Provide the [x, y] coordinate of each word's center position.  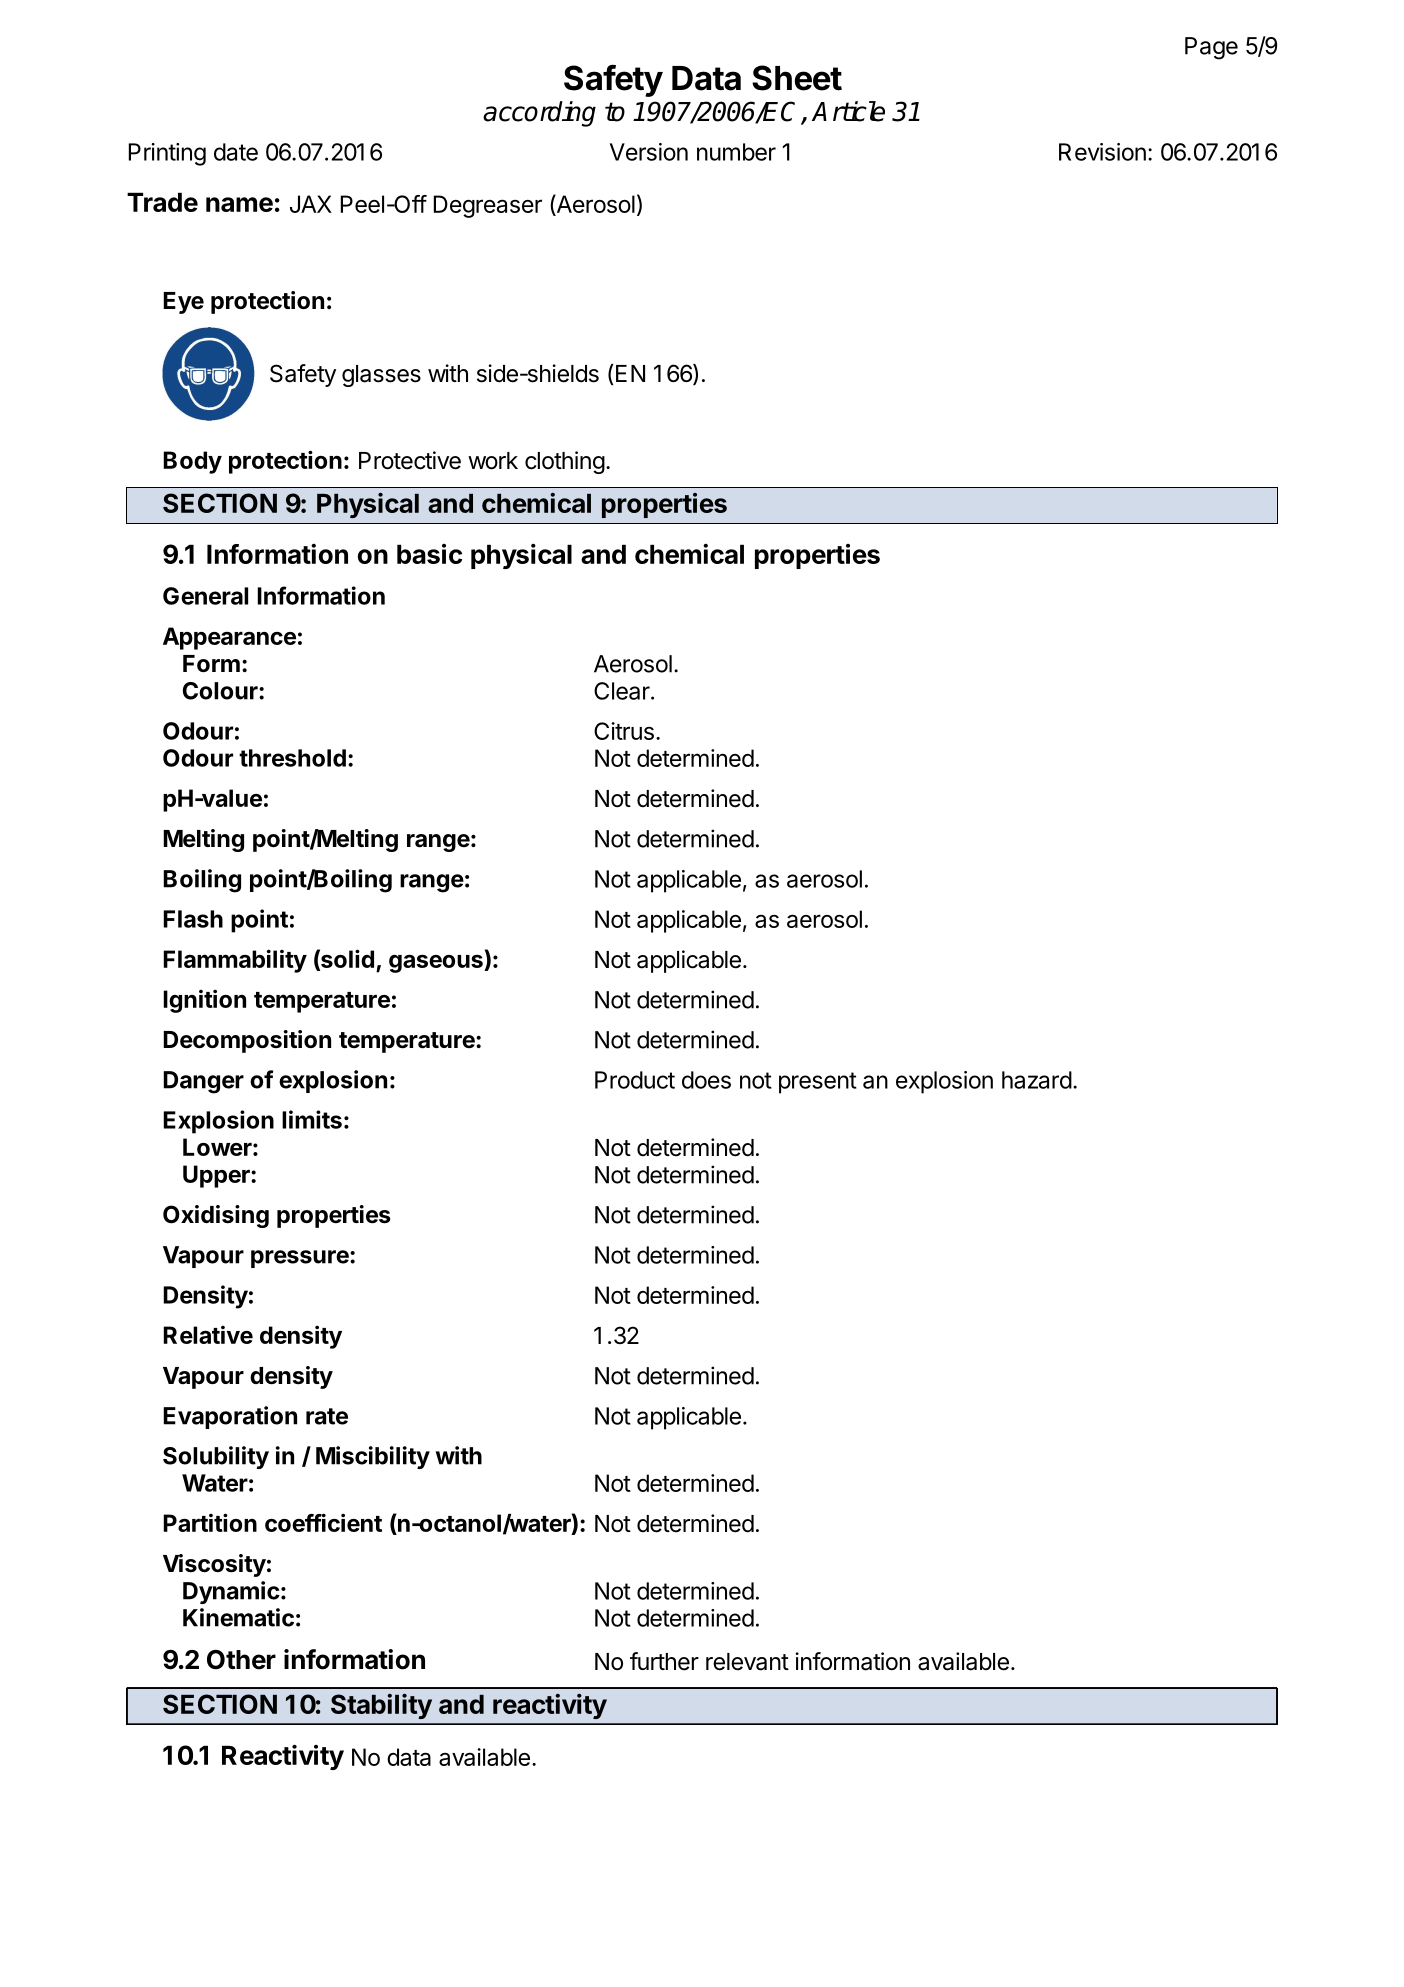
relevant [747, 1662]
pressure [301, 1259]
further [664, 1661]
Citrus [624, 731]
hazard [1037, 1080]
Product [635, 1080]
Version [649, 152]
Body [192, 462]
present [818, 1083]
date [236, 152]
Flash [193, 919]
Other [241, 1660]
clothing [565, 462]
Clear [623, 691]
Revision [1102, 152]
